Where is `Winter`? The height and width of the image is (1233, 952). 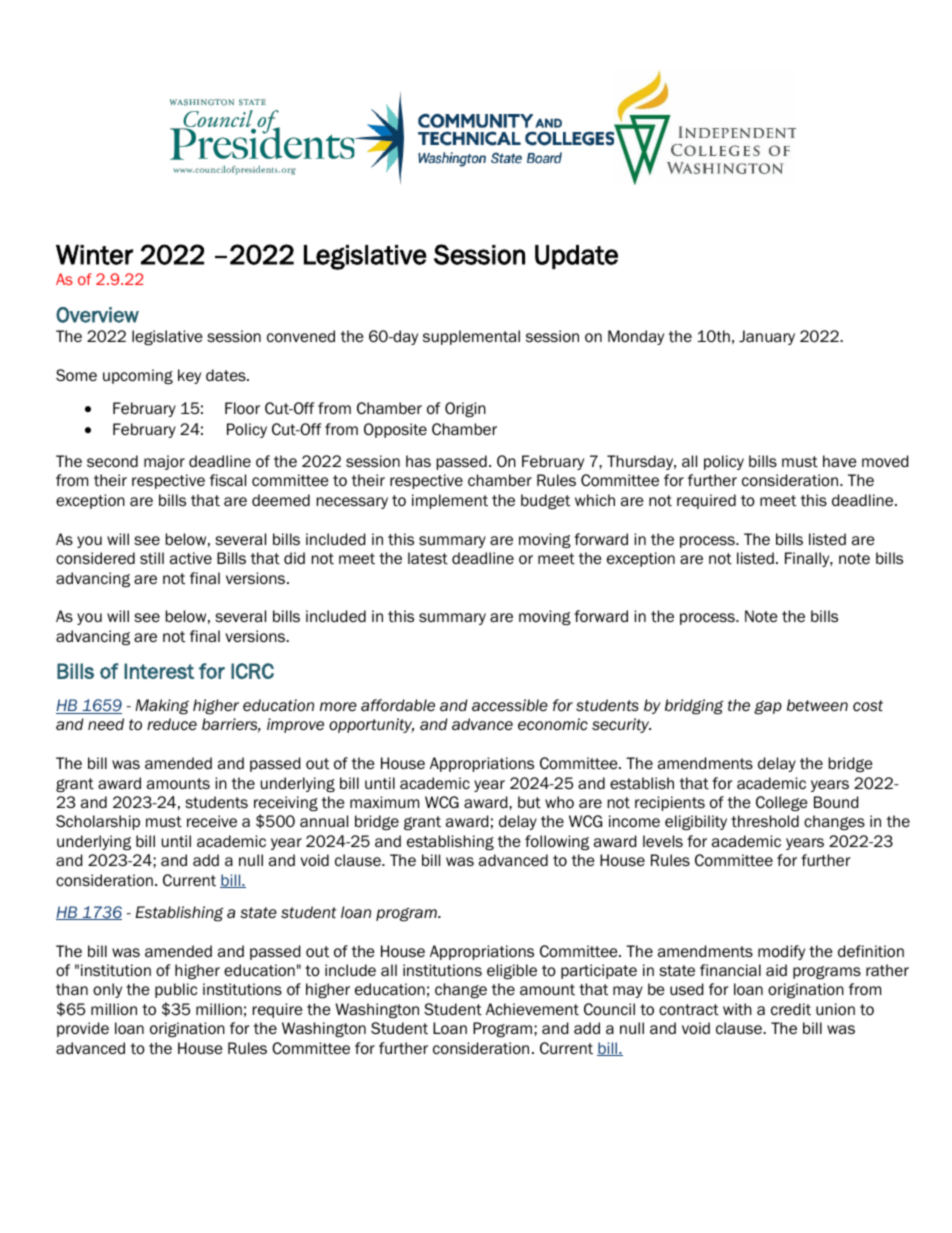
Winter is located at coordinates (94, 255).
